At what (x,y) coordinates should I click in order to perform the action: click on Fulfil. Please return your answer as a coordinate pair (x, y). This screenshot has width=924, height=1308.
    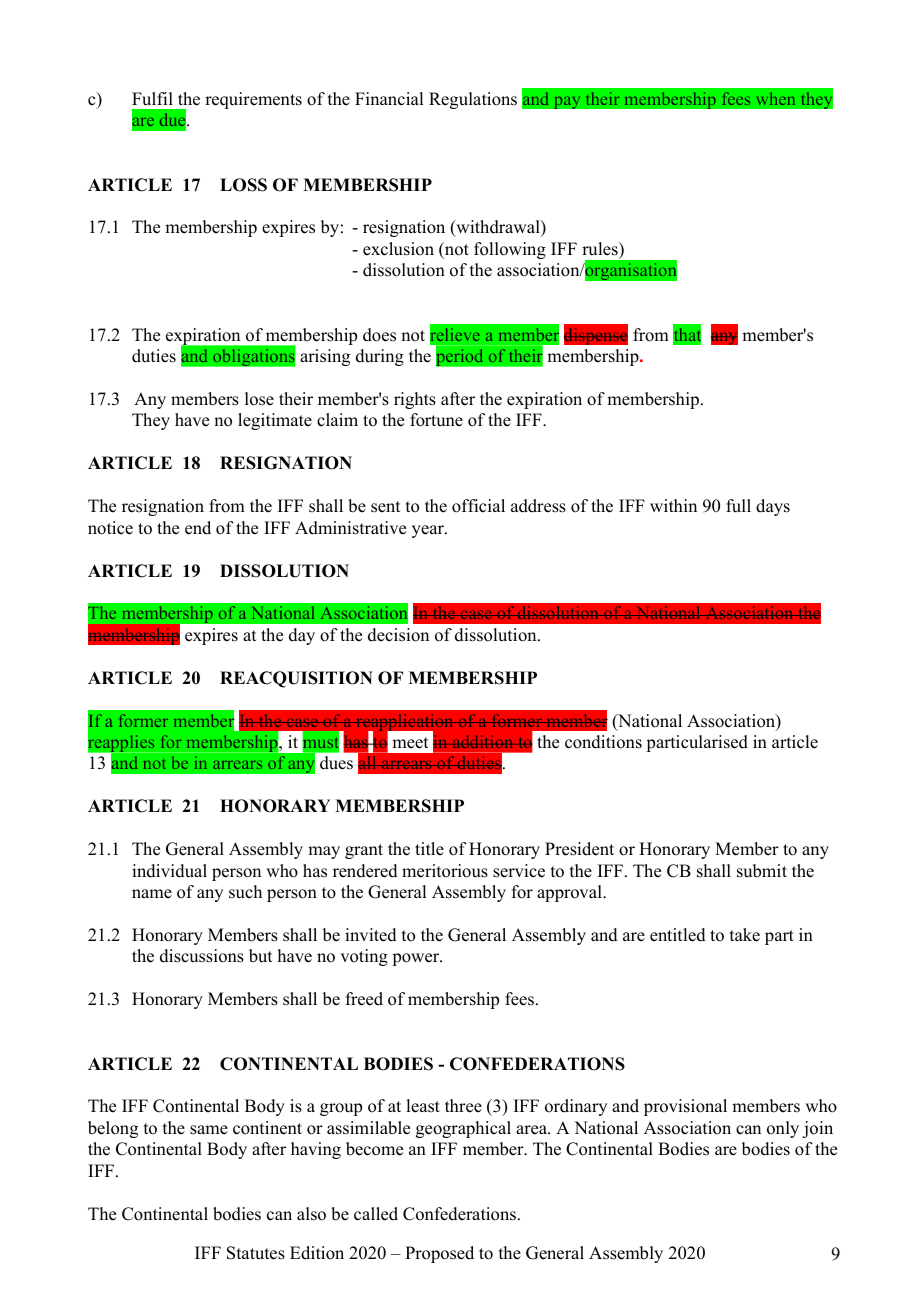
    Looking at the image, I should click on (152, 99).
